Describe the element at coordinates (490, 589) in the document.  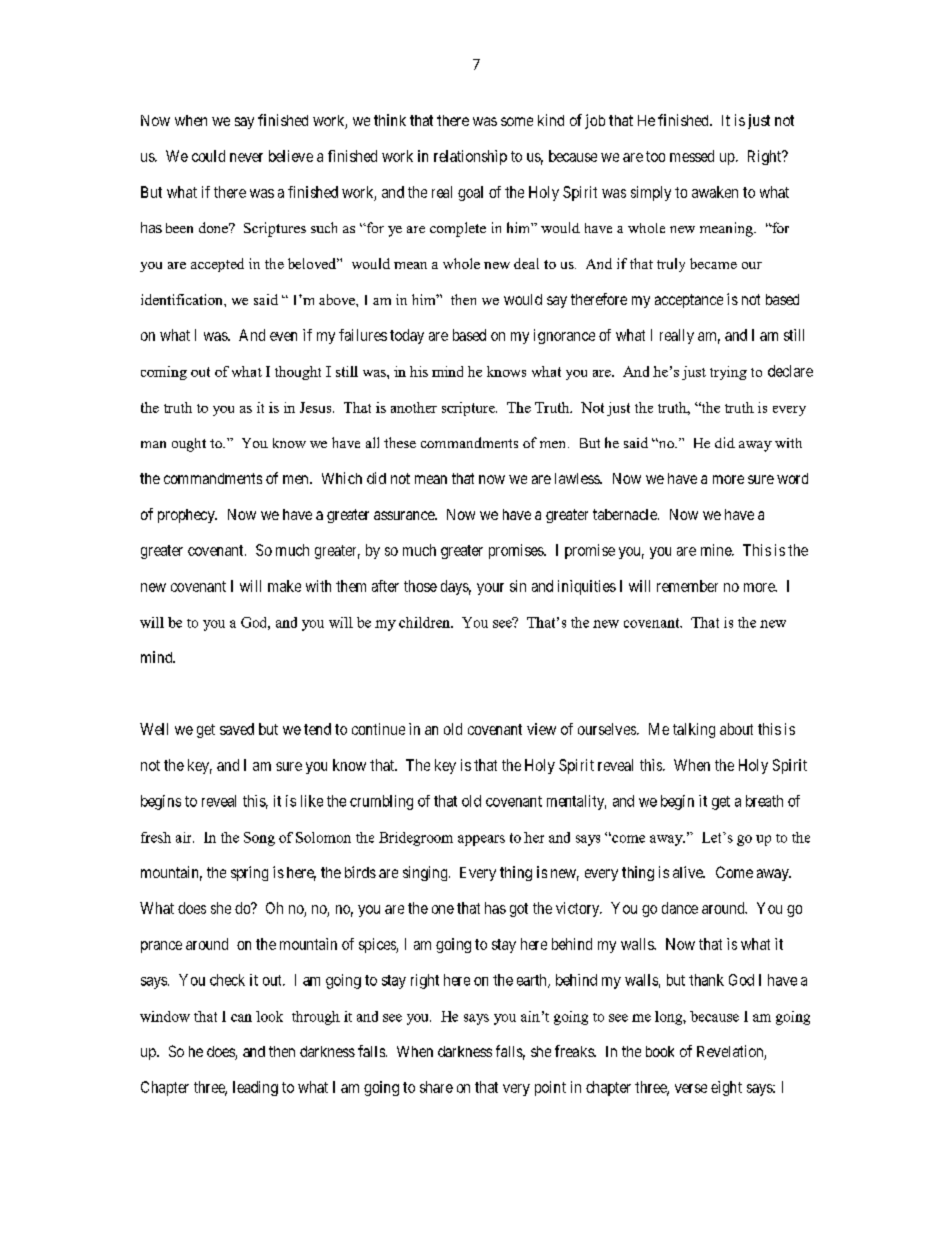
I see `your` at that location.
